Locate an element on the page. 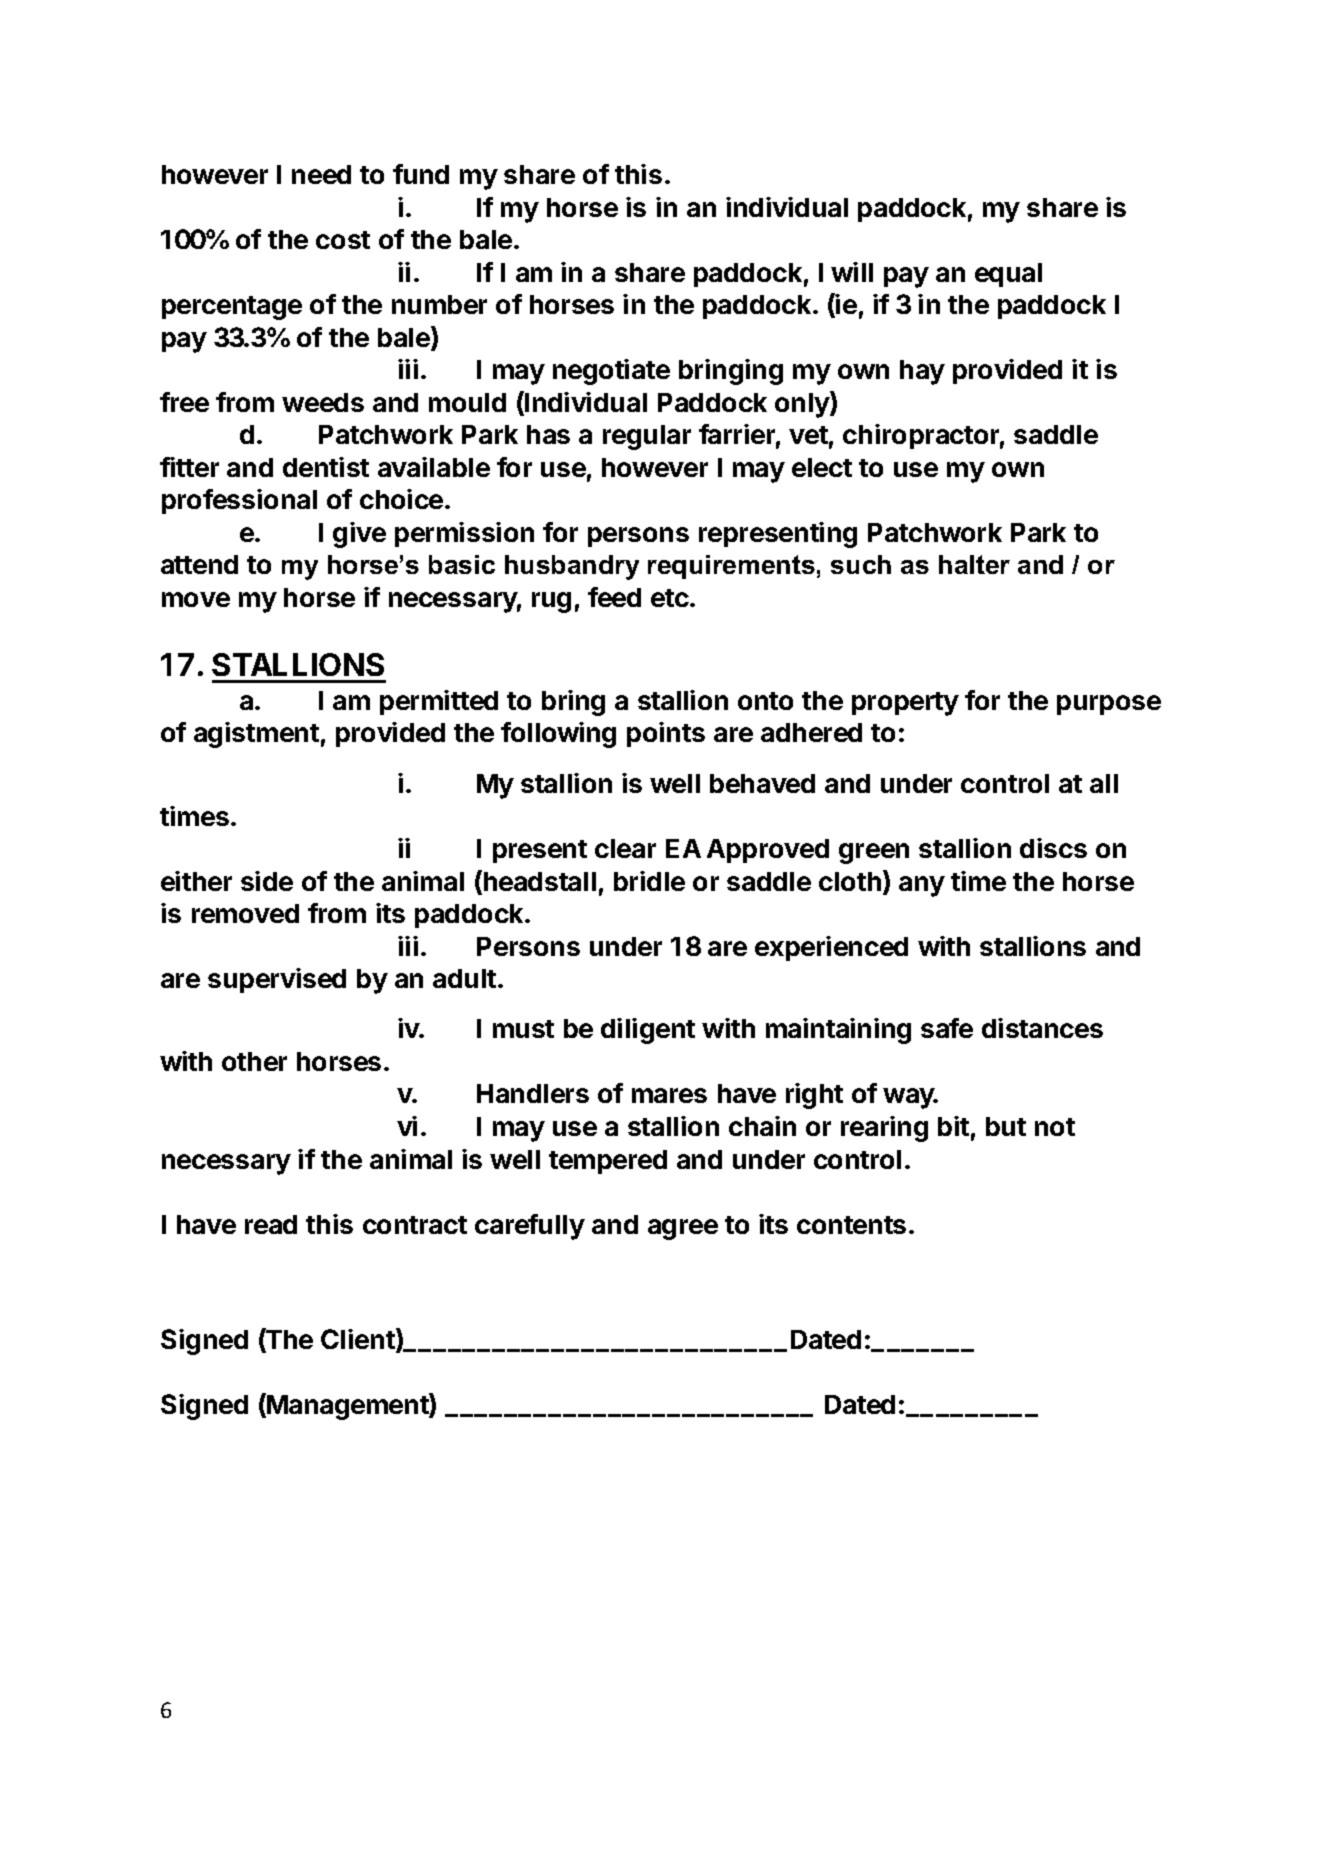 The image size is (1325, 1874). property is located at coordinates (905, 704).
